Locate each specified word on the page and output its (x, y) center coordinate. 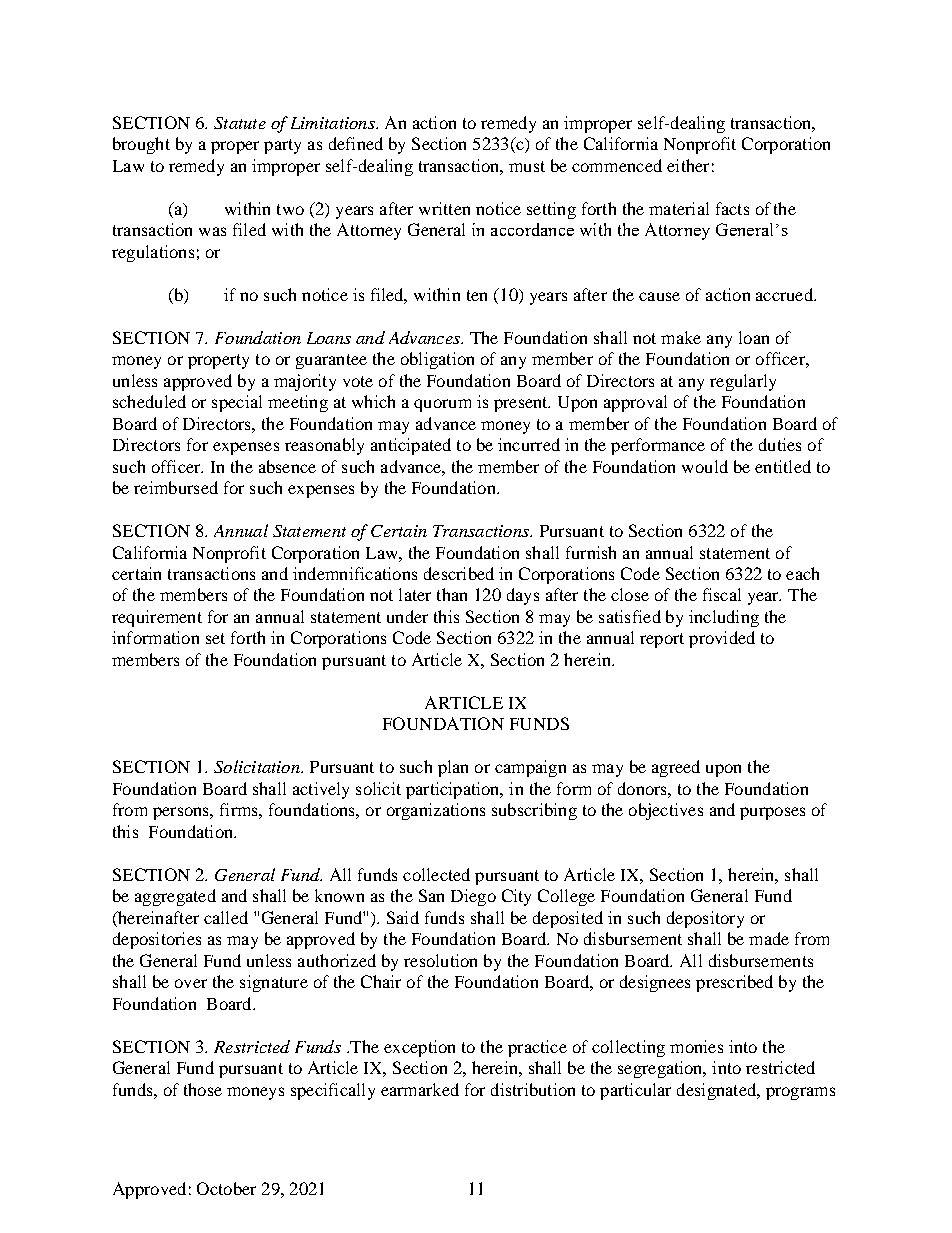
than (452, 594)
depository (705, 919)
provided (722, 639)
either (688, 165)
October (226, 1188)
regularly (743, 382)
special (237, 403)
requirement (157, 618)
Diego (473, 897)
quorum (442, 405)
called (226, 917)
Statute (240, 123)
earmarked (420, 1089)
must (527, 166)
